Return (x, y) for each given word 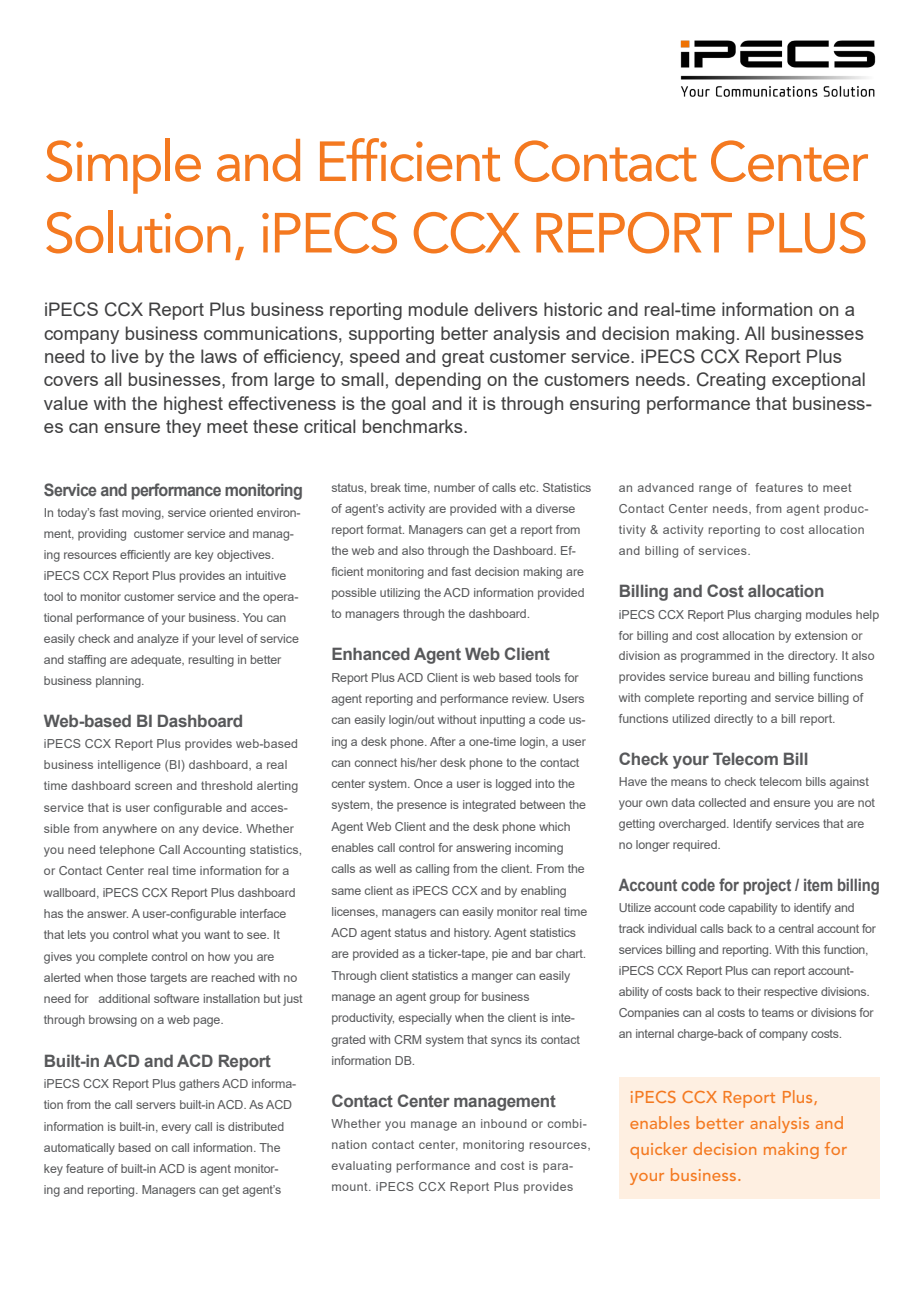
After (443, 741)
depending (438, 381)
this (811, 949)
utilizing (400, 594)
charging (778, 616)
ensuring (605, 405)
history (472, 934)
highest (193, 405)
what (165, 934)
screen (153, 786)
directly (733, 720)
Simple (123, 166)
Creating (731, 381)
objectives (245, 556)
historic (573, 309)
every (176, 1129)
